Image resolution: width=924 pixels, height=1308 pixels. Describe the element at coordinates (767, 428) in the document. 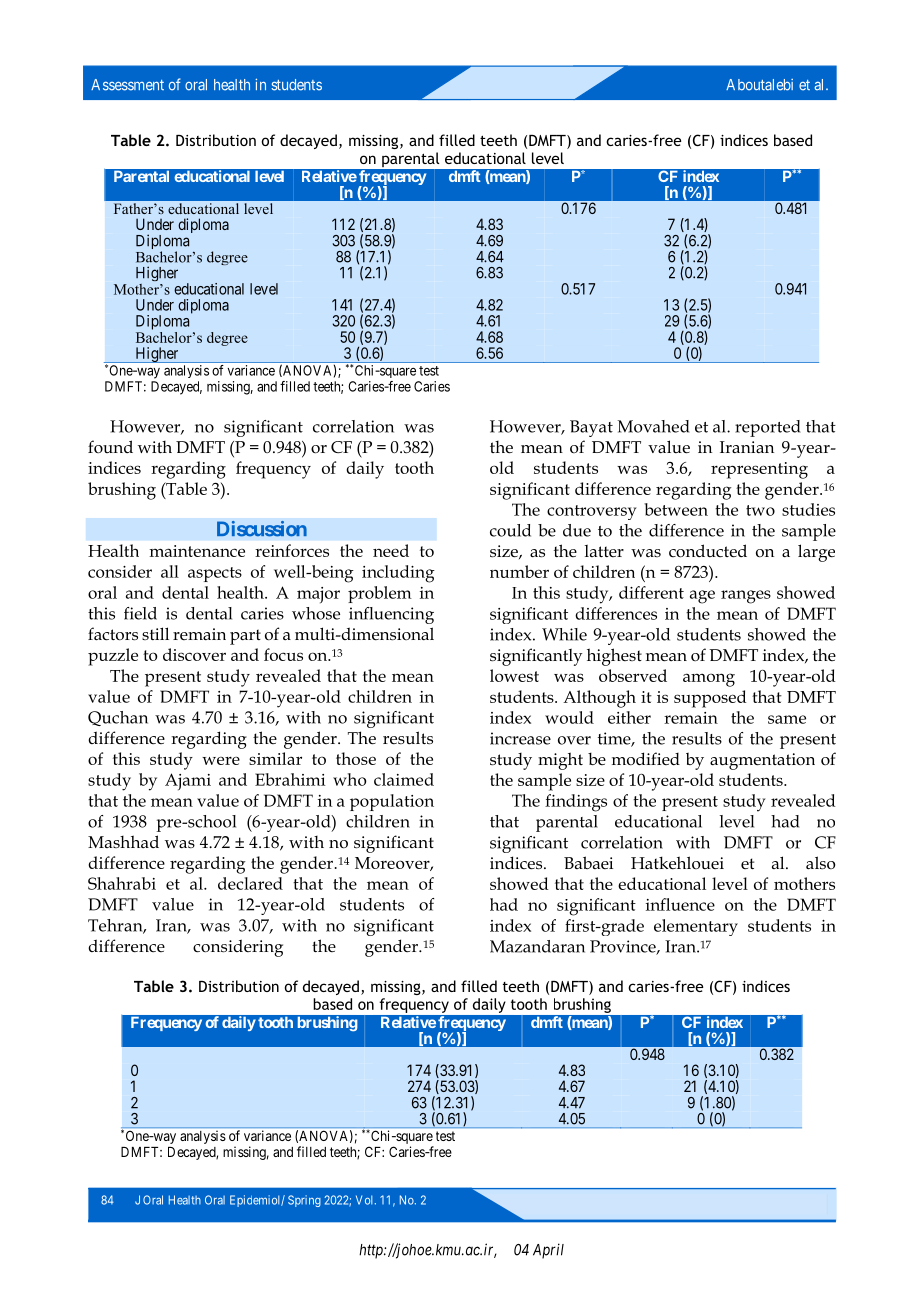

I see `reported` at that location.
